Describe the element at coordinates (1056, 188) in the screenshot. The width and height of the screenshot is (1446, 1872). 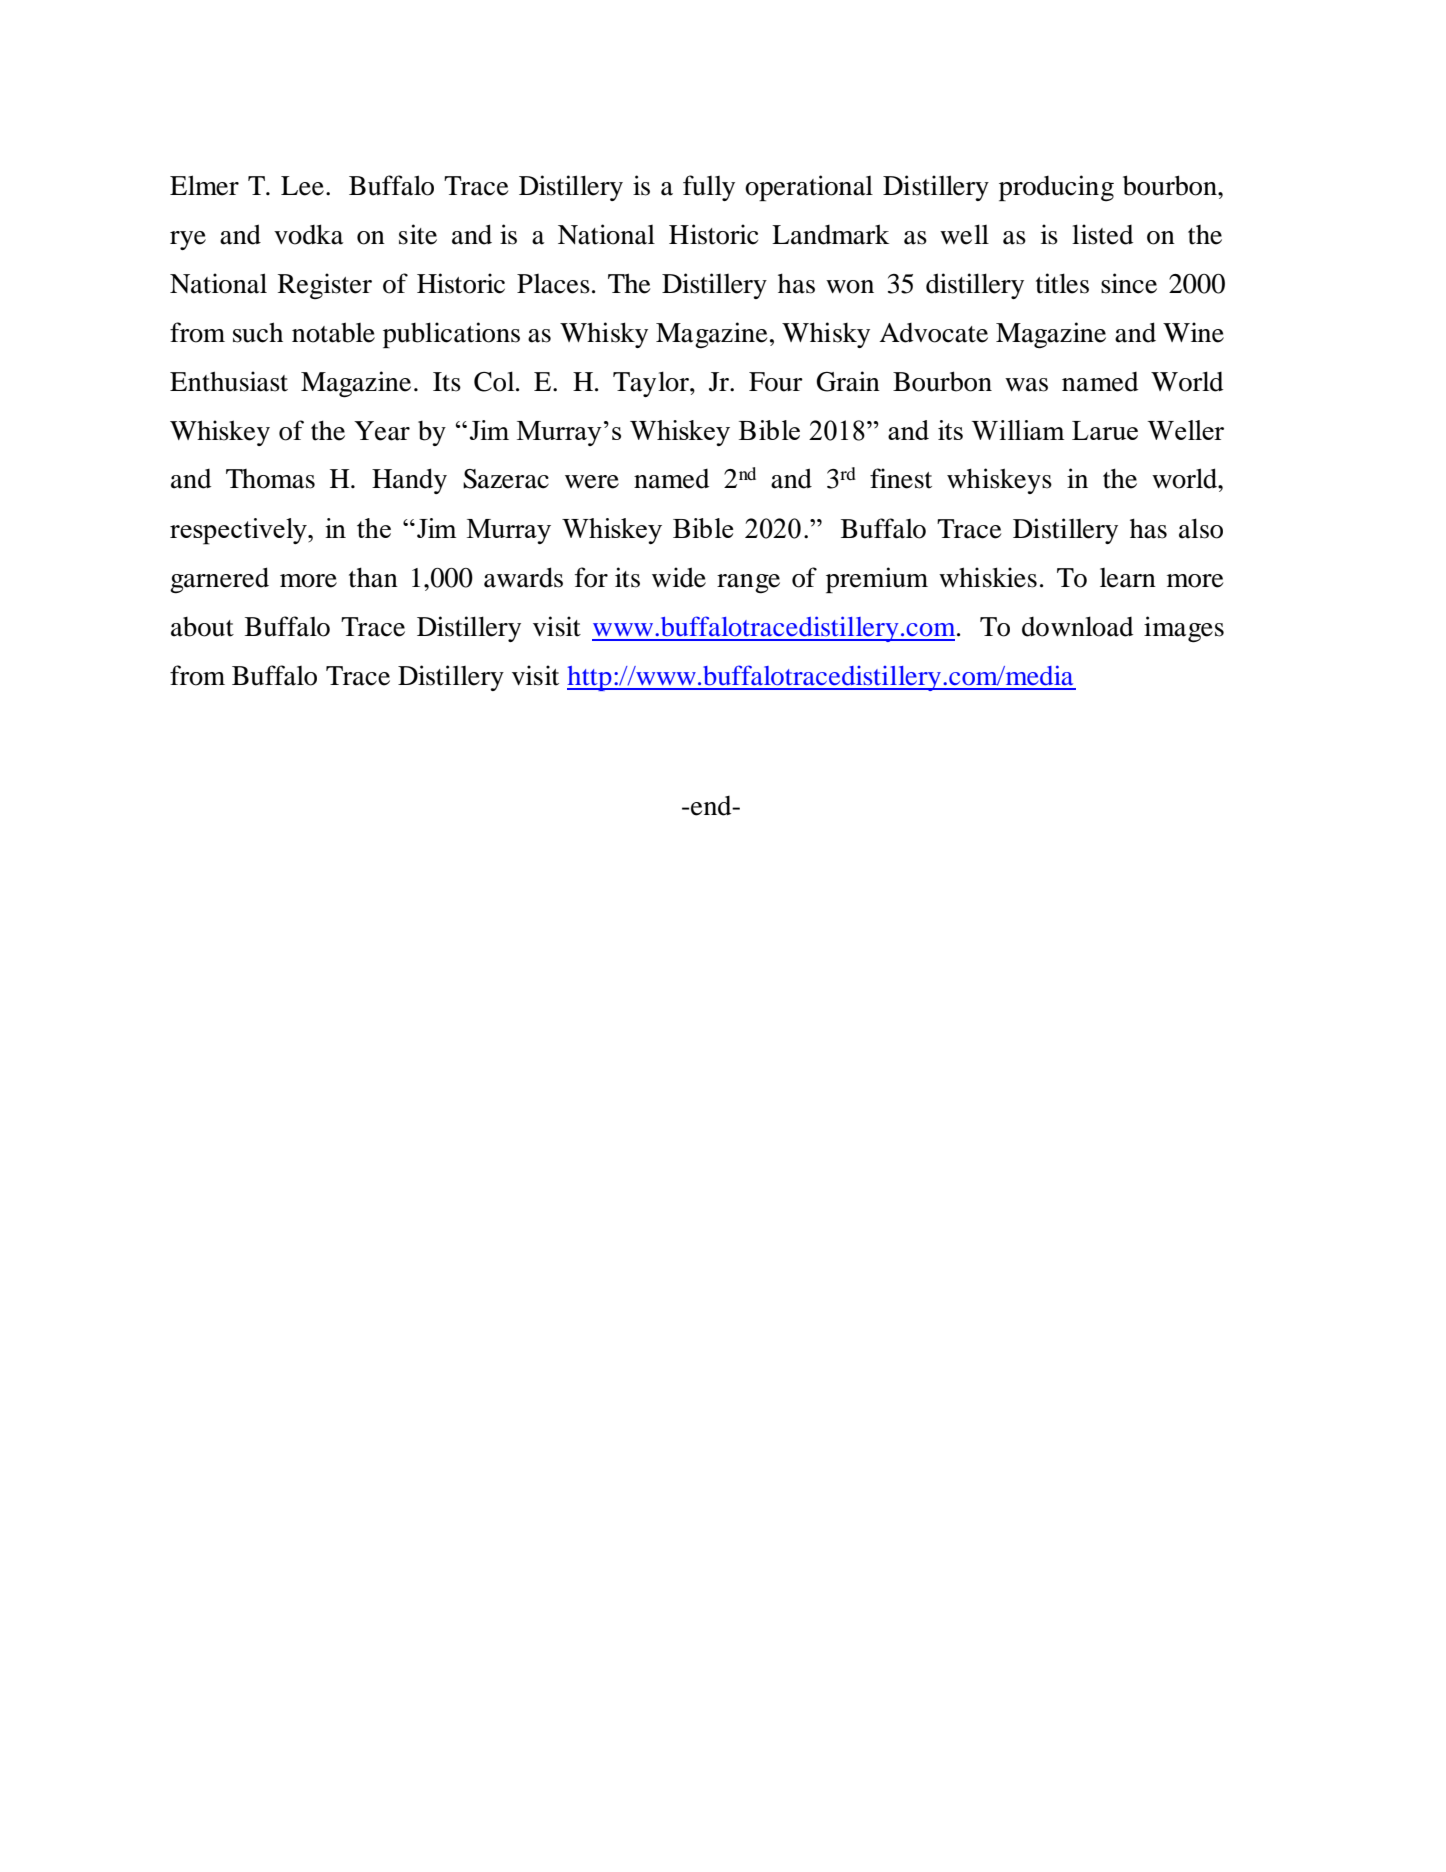
I see `producing` at that location.
